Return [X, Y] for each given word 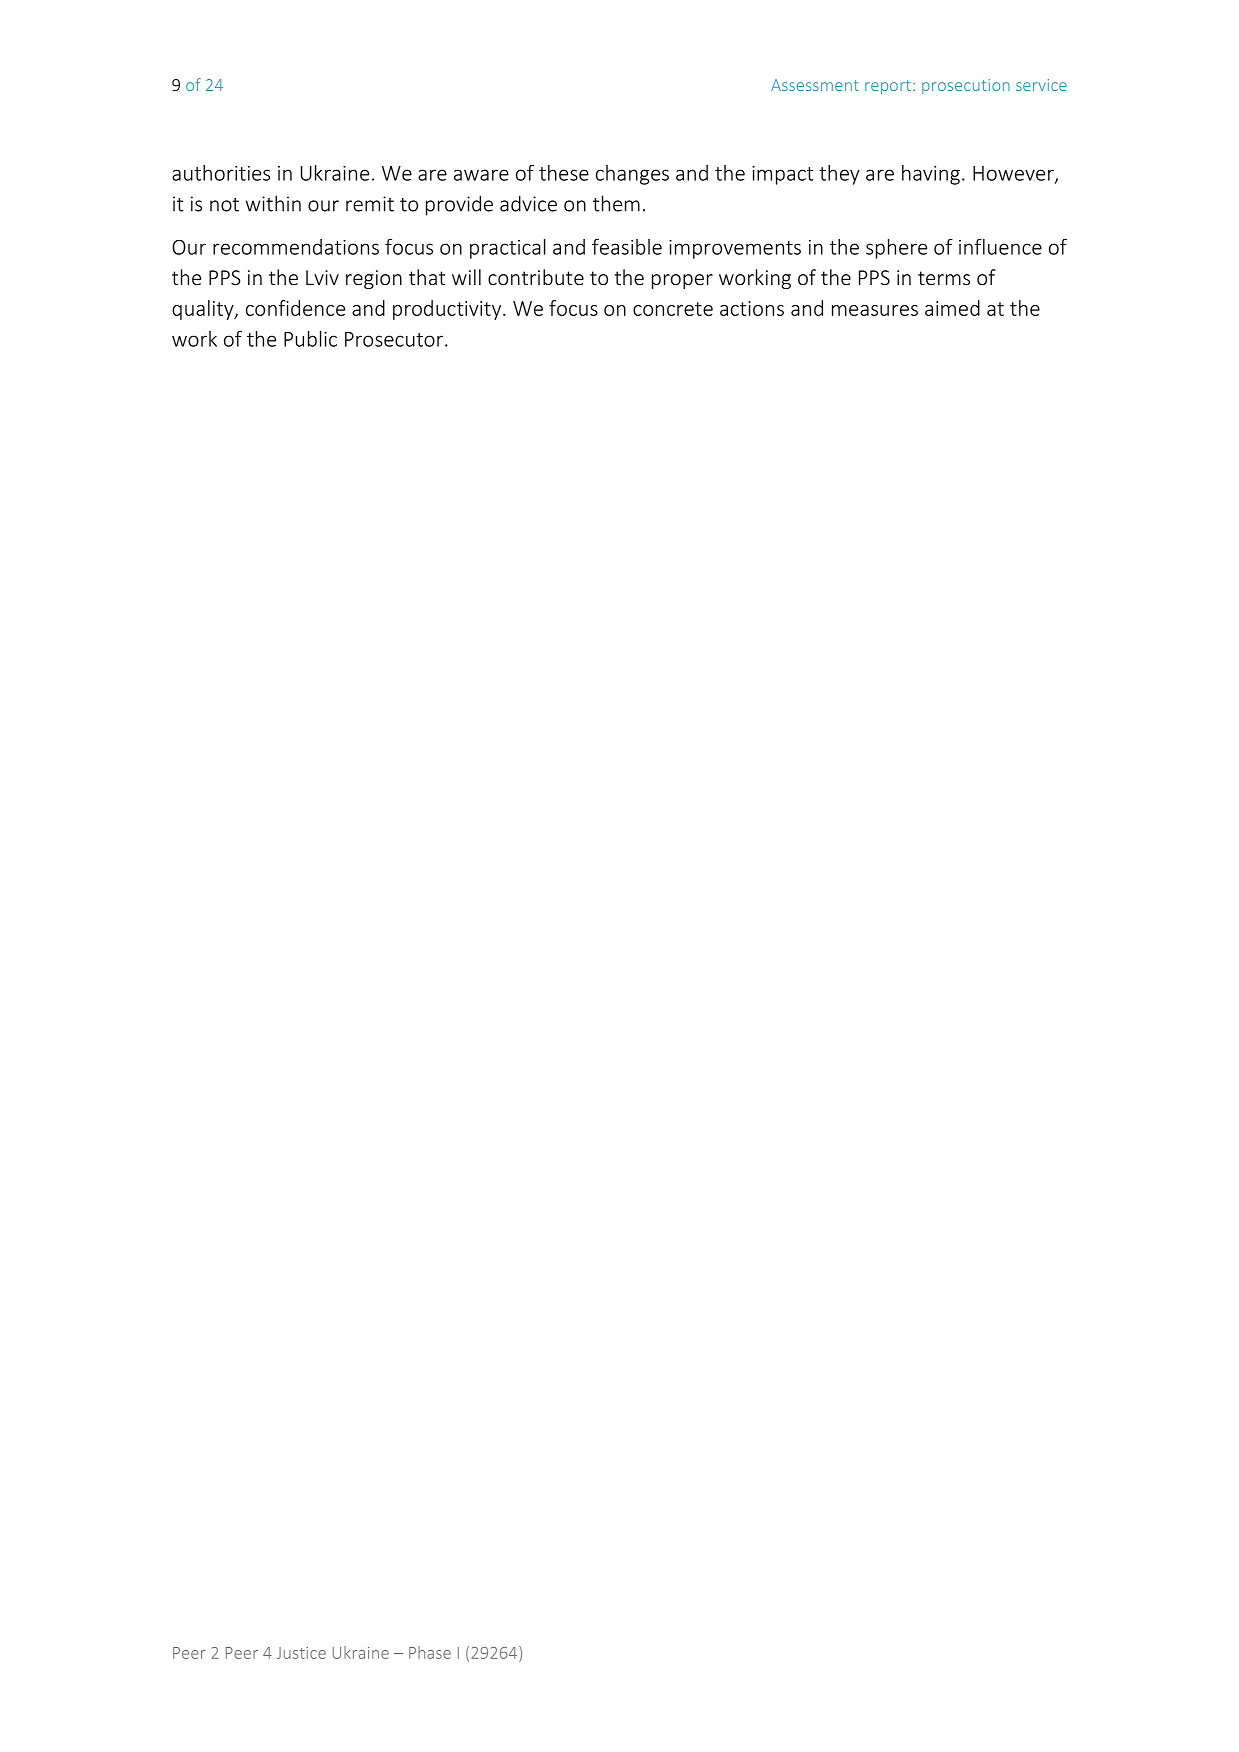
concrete [673, 309]
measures [875, 310]
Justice [301, 1653]
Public [310, 339]
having [931, 175]
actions [752, 308]
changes [632, 175]
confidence [295, 308]
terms [944, 278]
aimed [952, 308]
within [273, 203]
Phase [430, 1652]
